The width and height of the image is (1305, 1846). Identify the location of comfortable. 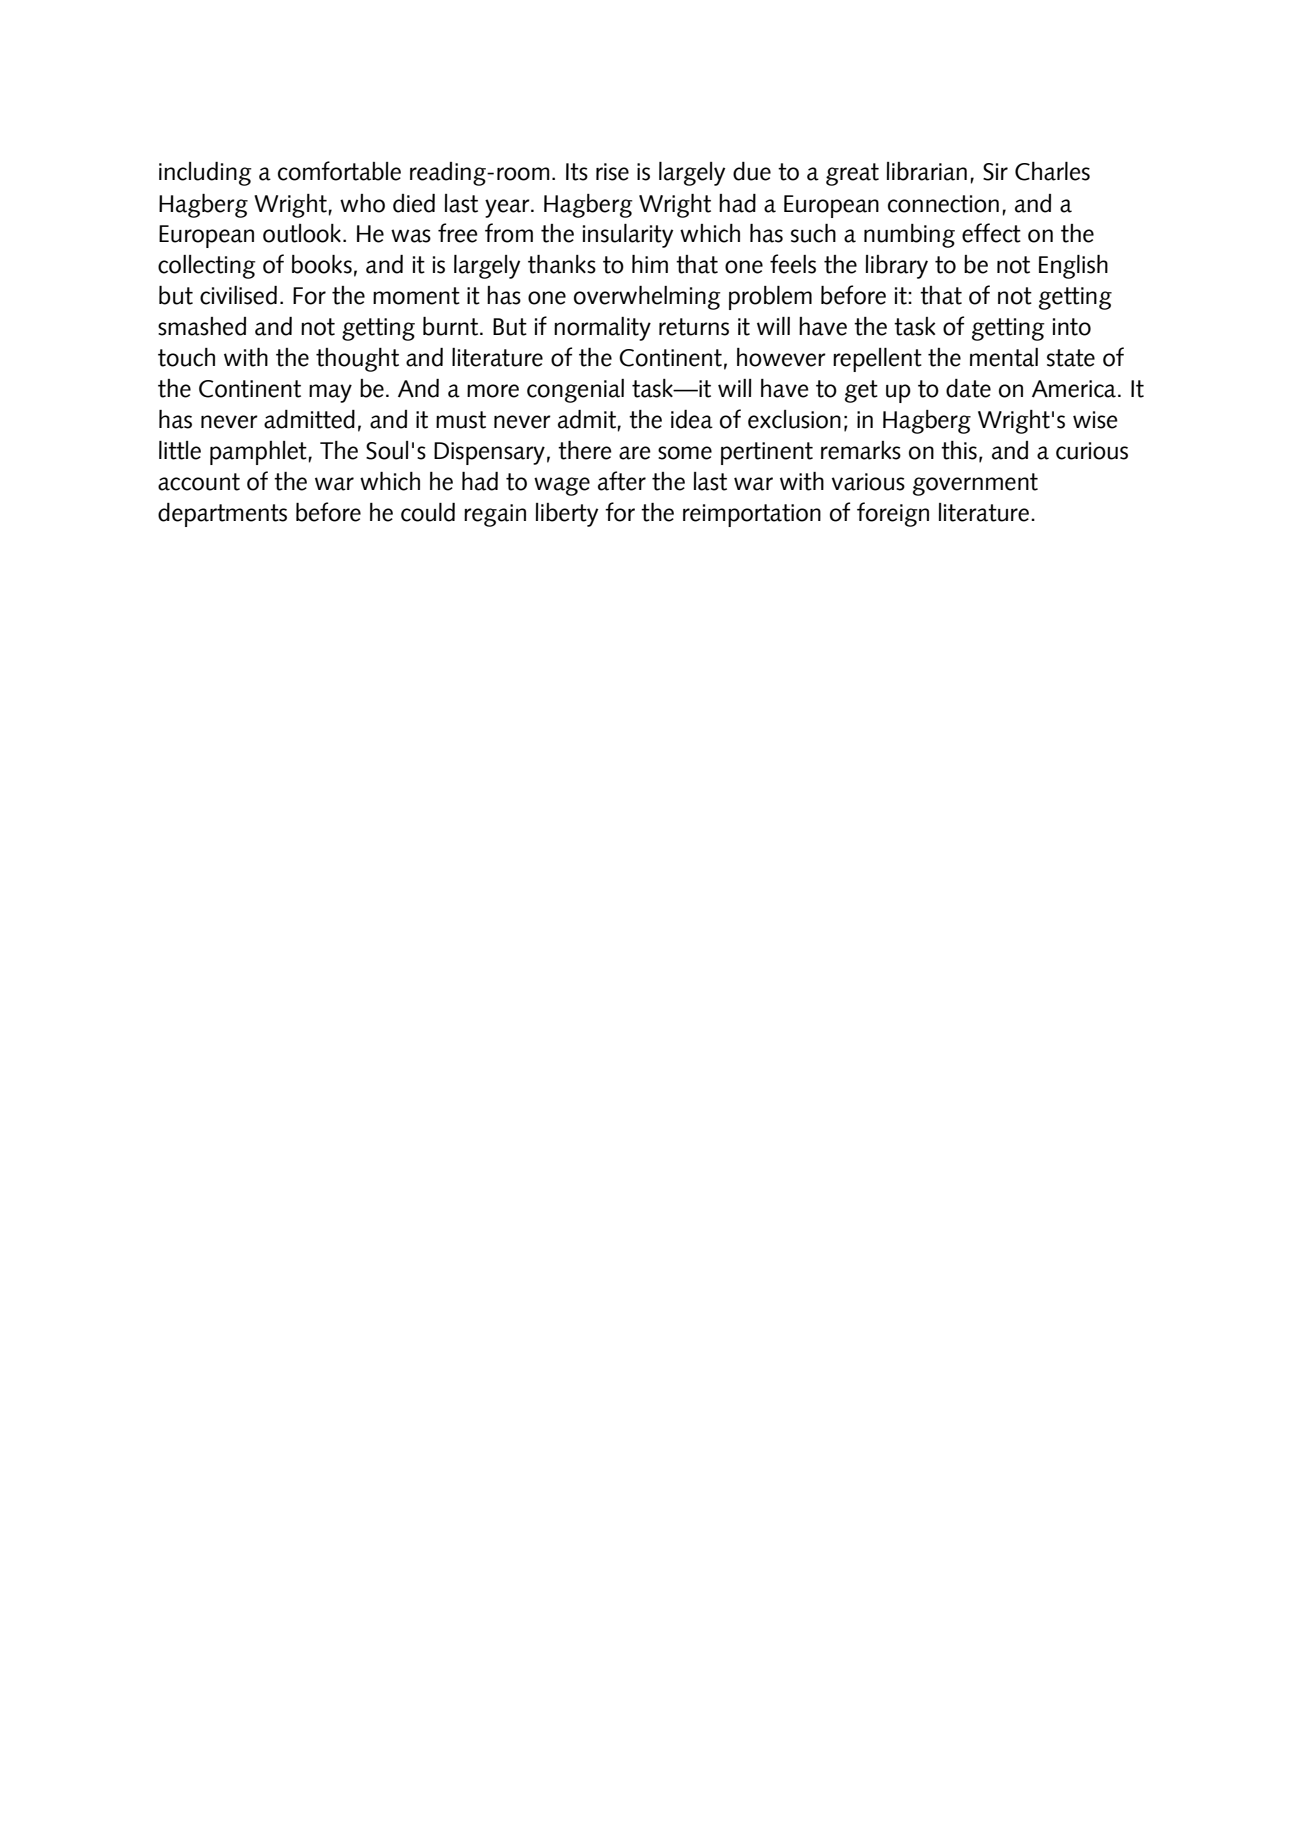
(339, 171).
